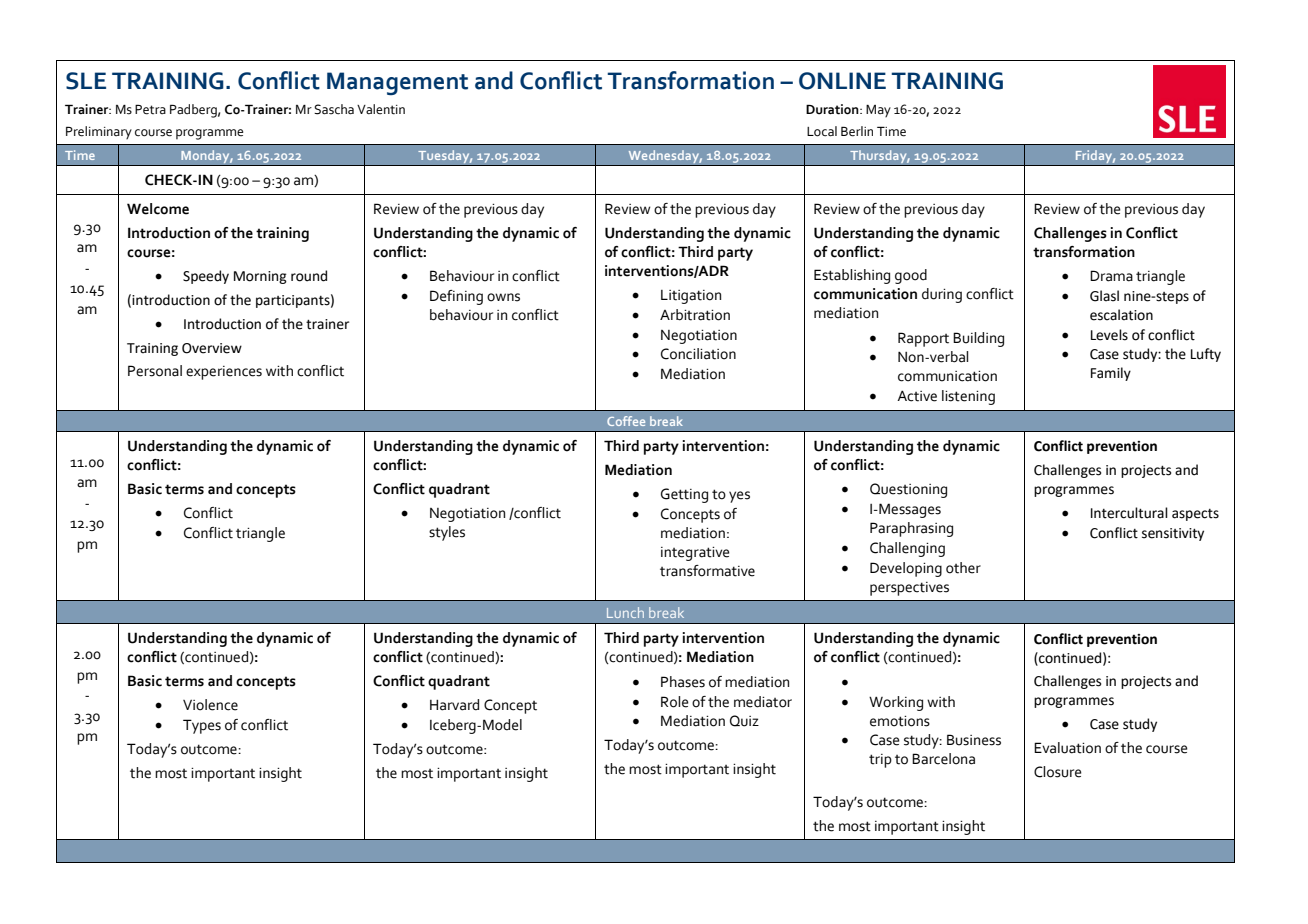  Describe the element at coordinates (833, 109) in the document. I see `Duration` at that location.
